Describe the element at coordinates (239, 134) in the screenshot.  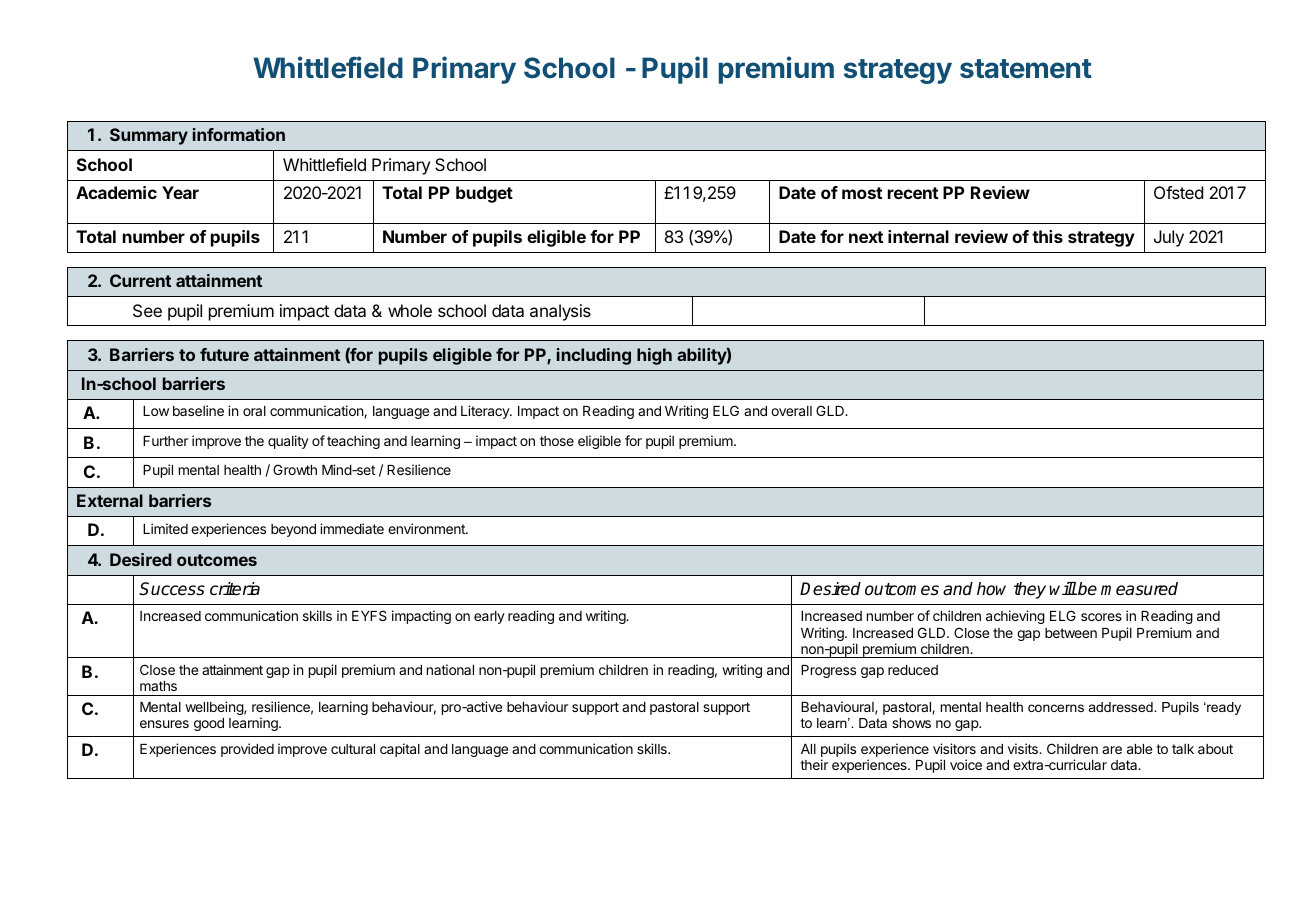
I see `information` at that location.
